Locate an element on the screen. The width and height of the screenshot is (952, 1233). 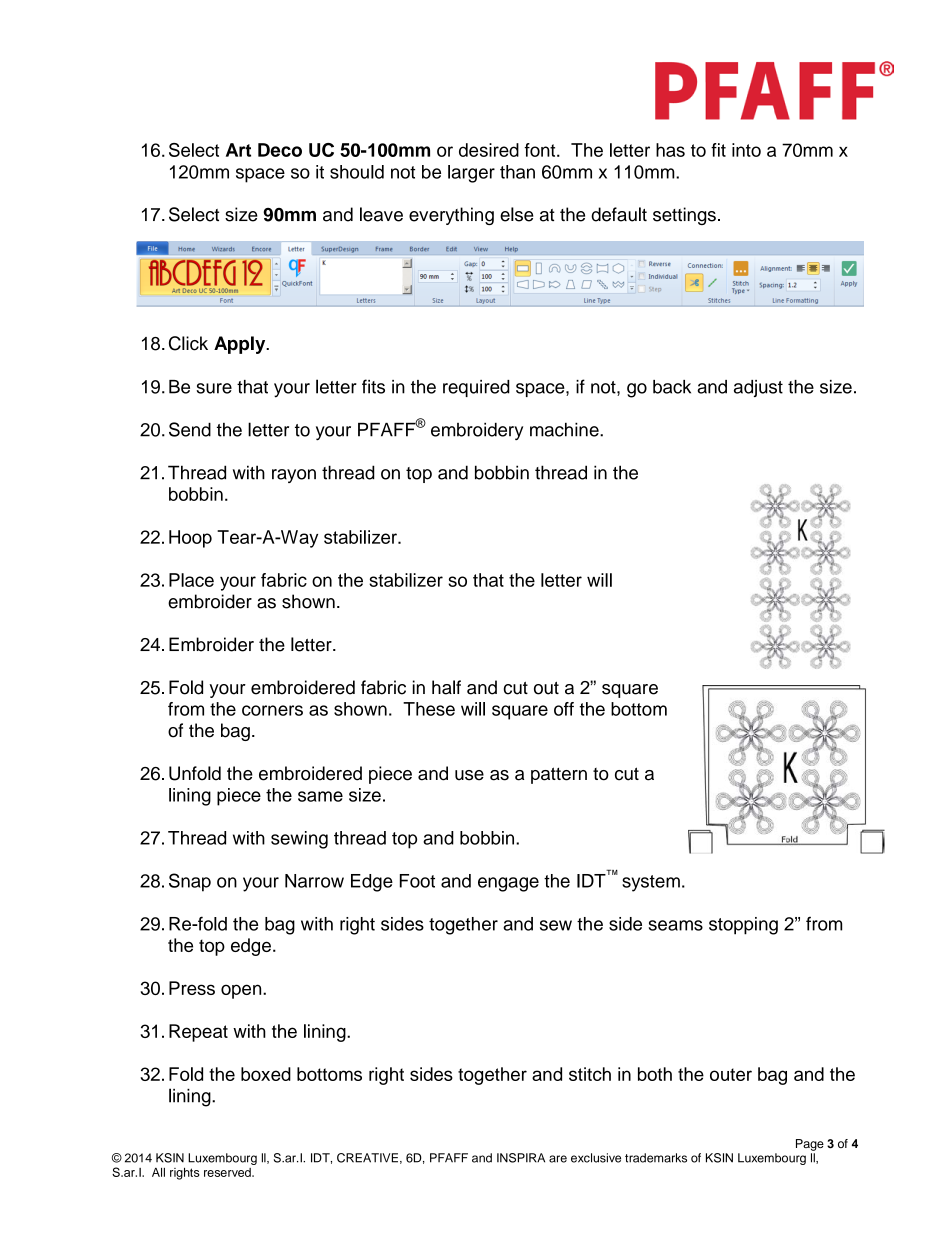
corners is located at coordinates (272, 710).
